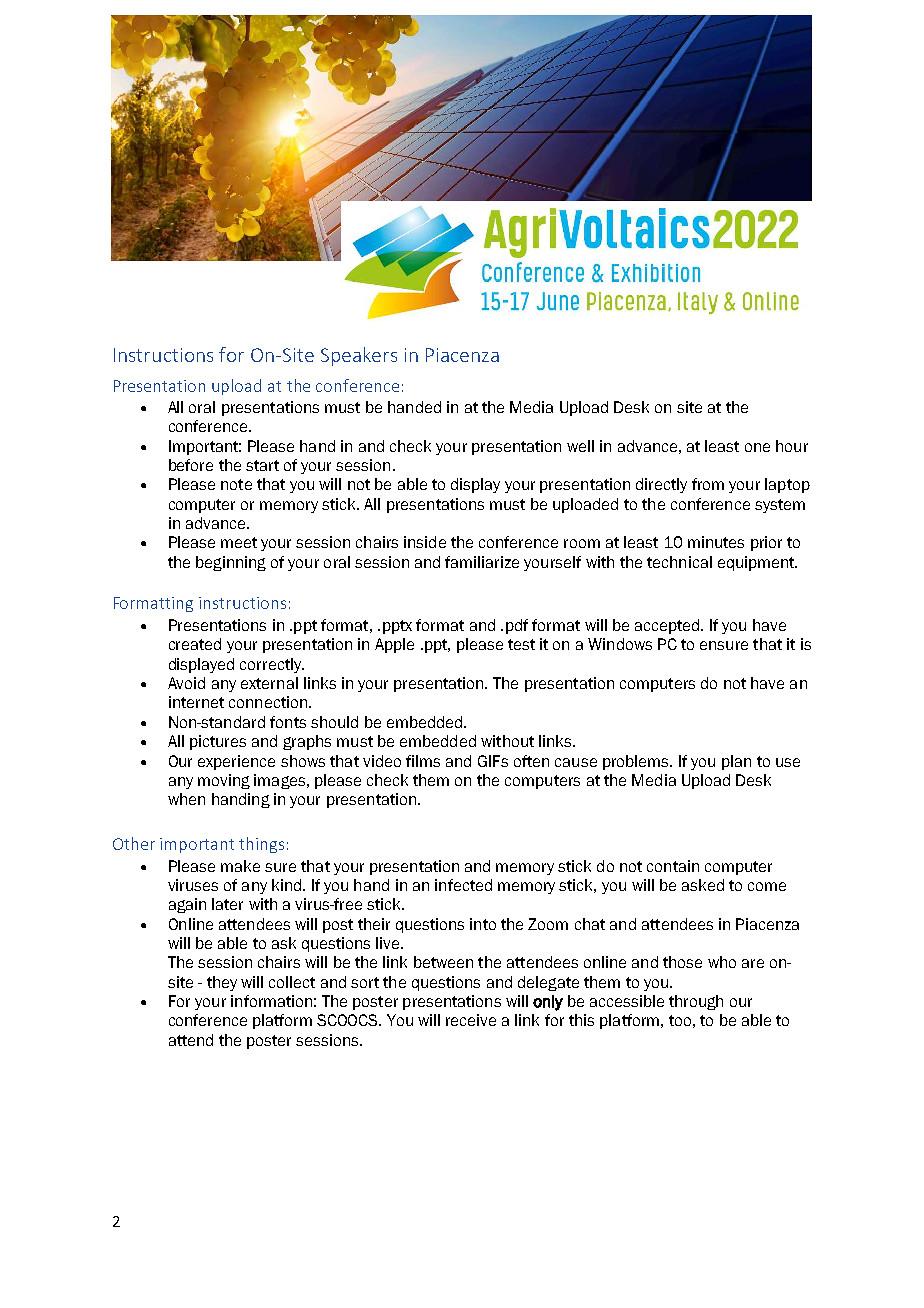  Describe the element at coordinates (696, 1002) in the screenshot. I see `through` at that location.
